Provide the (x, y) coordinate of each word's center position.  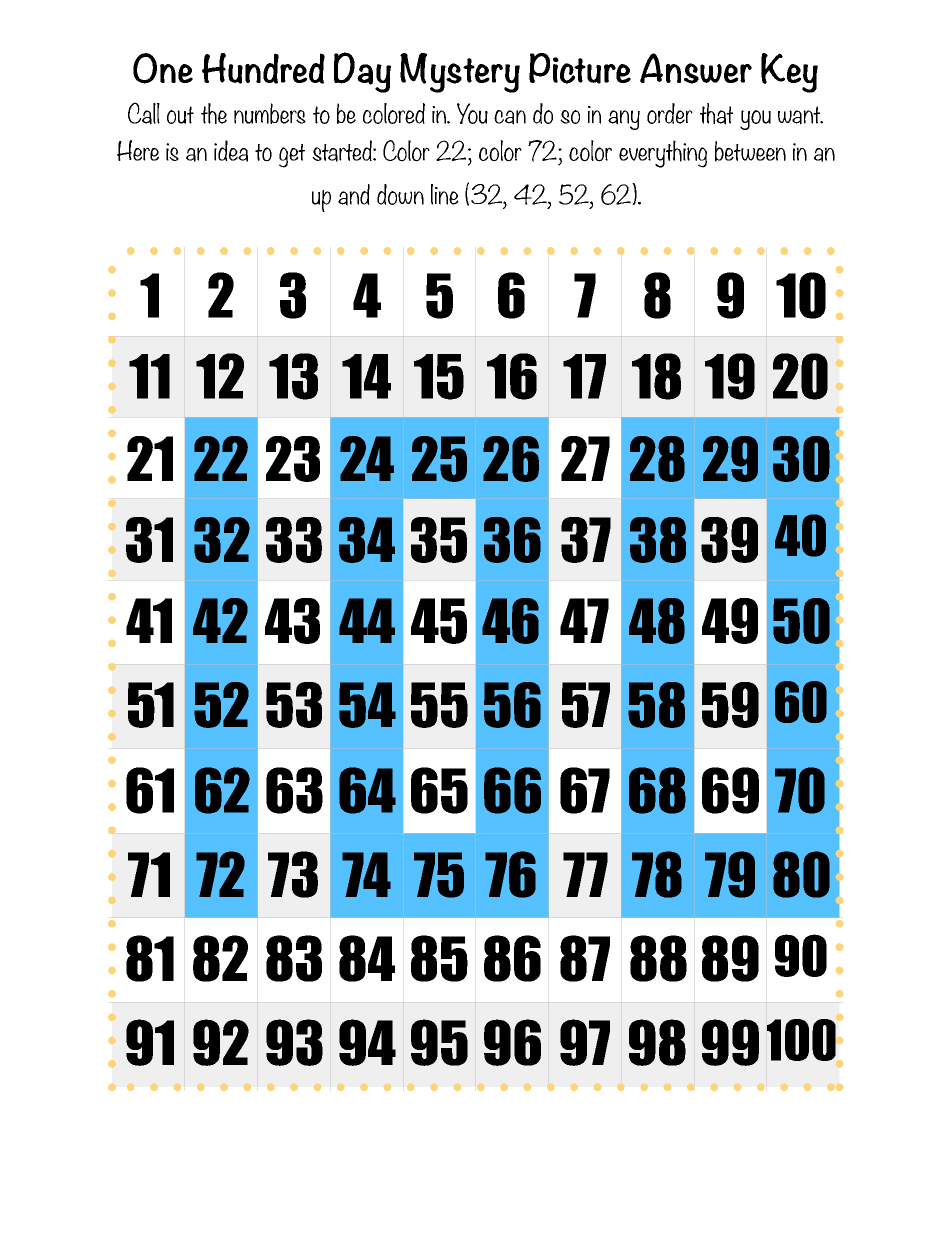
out (180, 115)
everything (663, 154)
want (800, 115)
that (716, 114)
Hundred (263, 68)
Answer (696, 68)
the (214, 113)
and (354, 195)
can (510, 117)
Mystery (460, 73)
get (292, 156)
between (750, 151)
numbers (270, 113)
